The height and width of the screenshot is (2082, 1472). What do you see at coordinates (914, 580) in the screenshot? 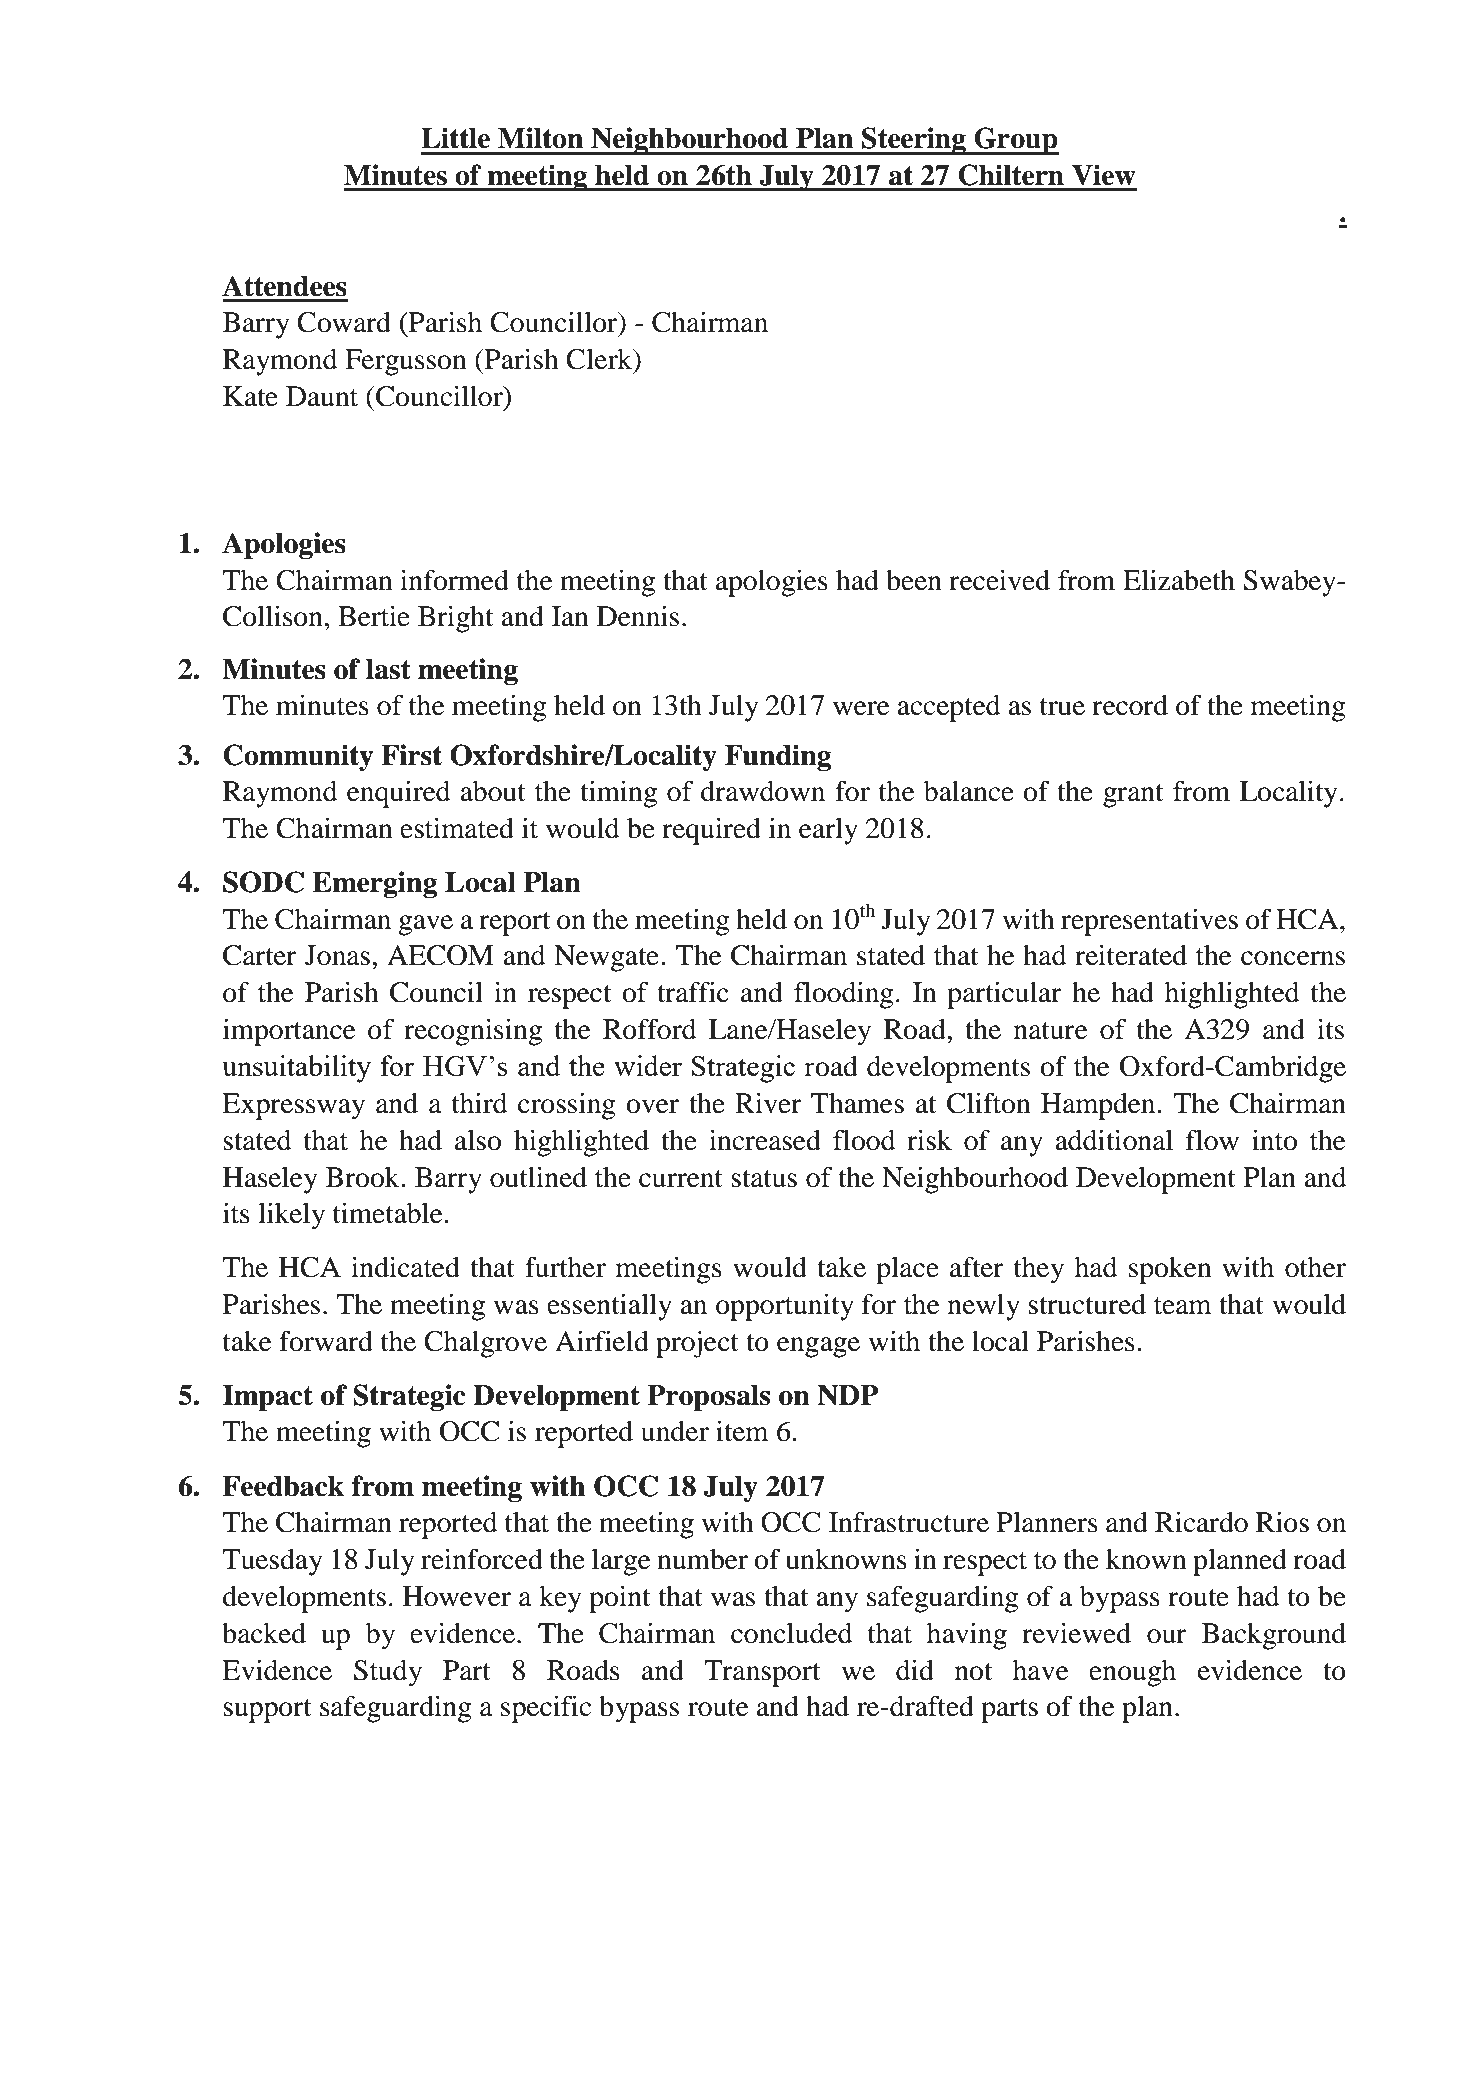
I see `been` at bounding box center [914, 580].
